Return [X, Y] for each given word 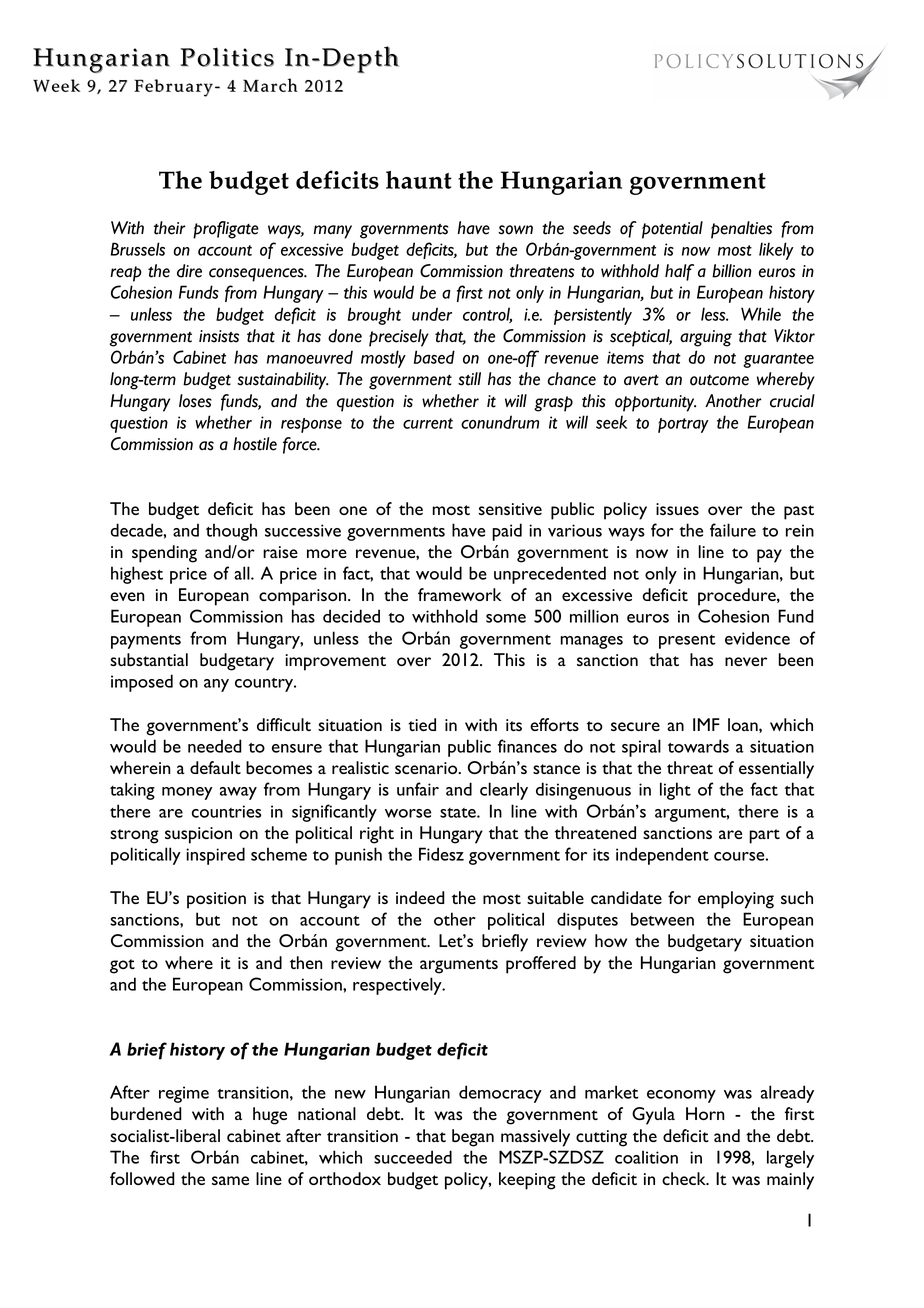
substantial [149, 659]
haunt [419, 180]
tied [422, 724]
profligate [226, 230]
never [746, 661]
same [230, 1180]
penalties [741, 230]
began [473, 1138]
